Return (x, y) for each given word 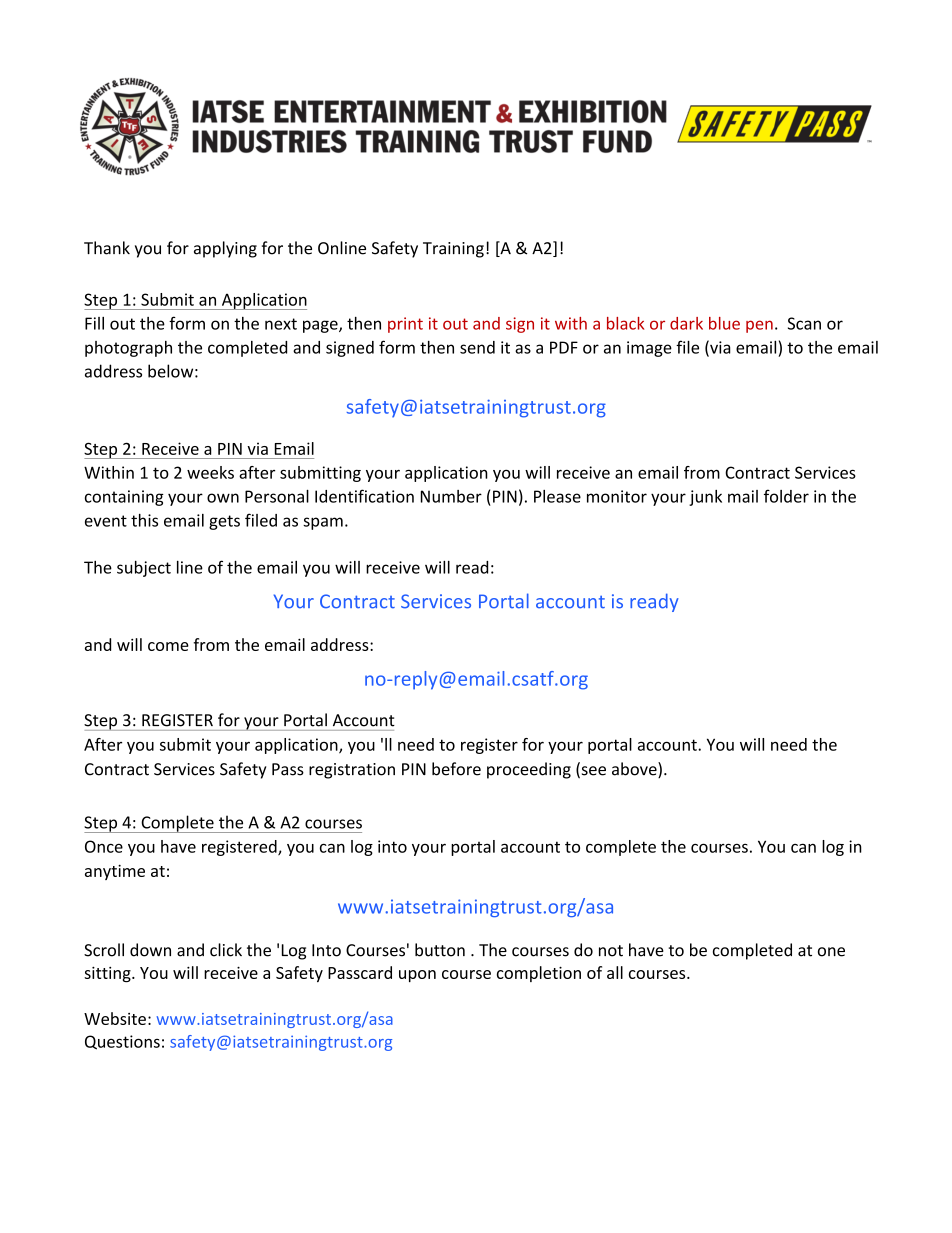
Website (115, 1018)
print (405, 325)
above (635, 770)
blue (724, 323)
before (456, 769)
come (168, 646)
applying (225, 249)
